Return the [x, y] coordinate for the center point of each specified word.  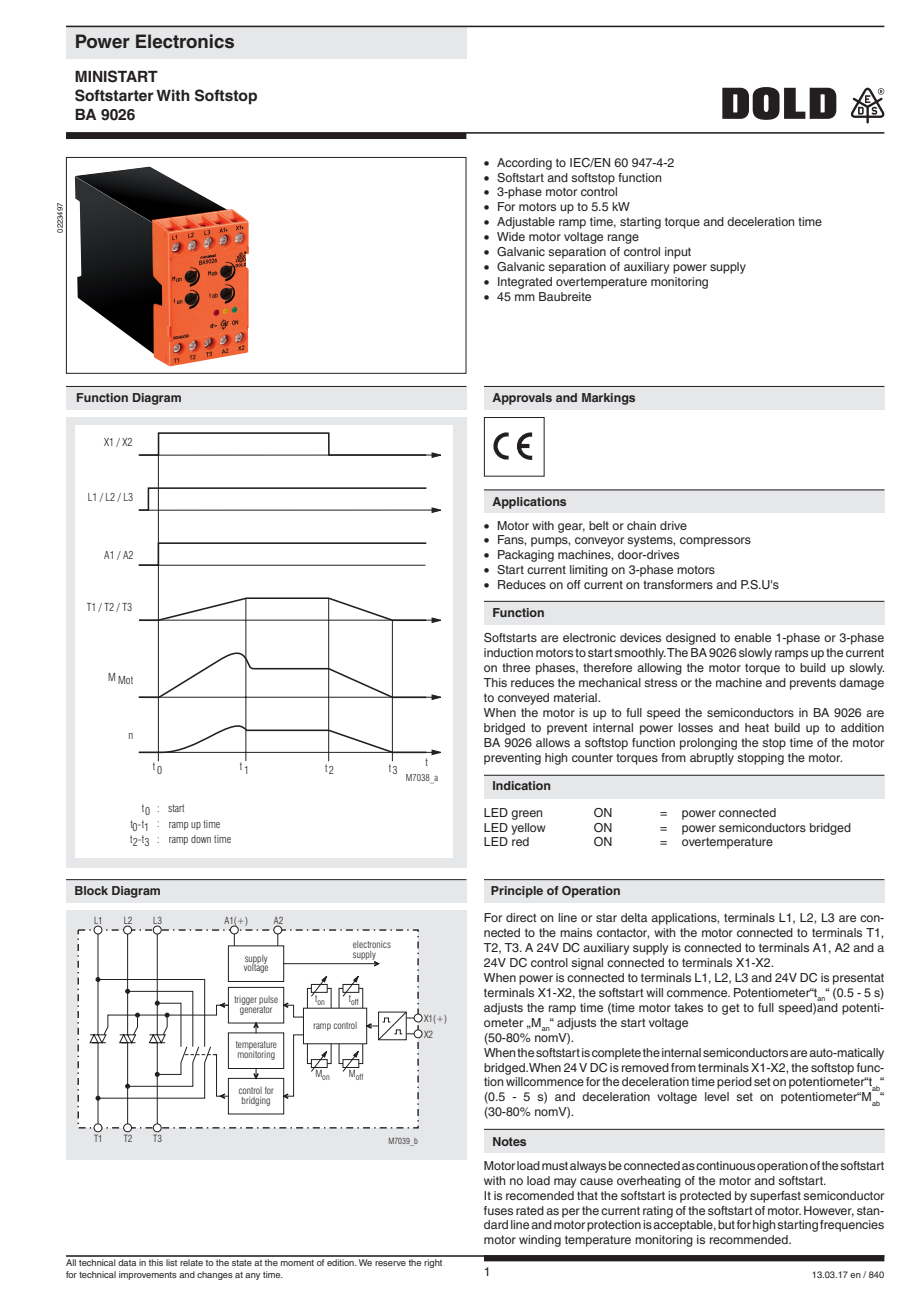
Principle [517, 892]
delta [634, 917]
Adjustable [526, 223]
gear [571, 528]
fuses [498, 1210]
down [201, 839]
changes [215, 1275]
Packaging [526, 556]
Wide [511, 236]
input [678, 253]
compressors [715, 542]
